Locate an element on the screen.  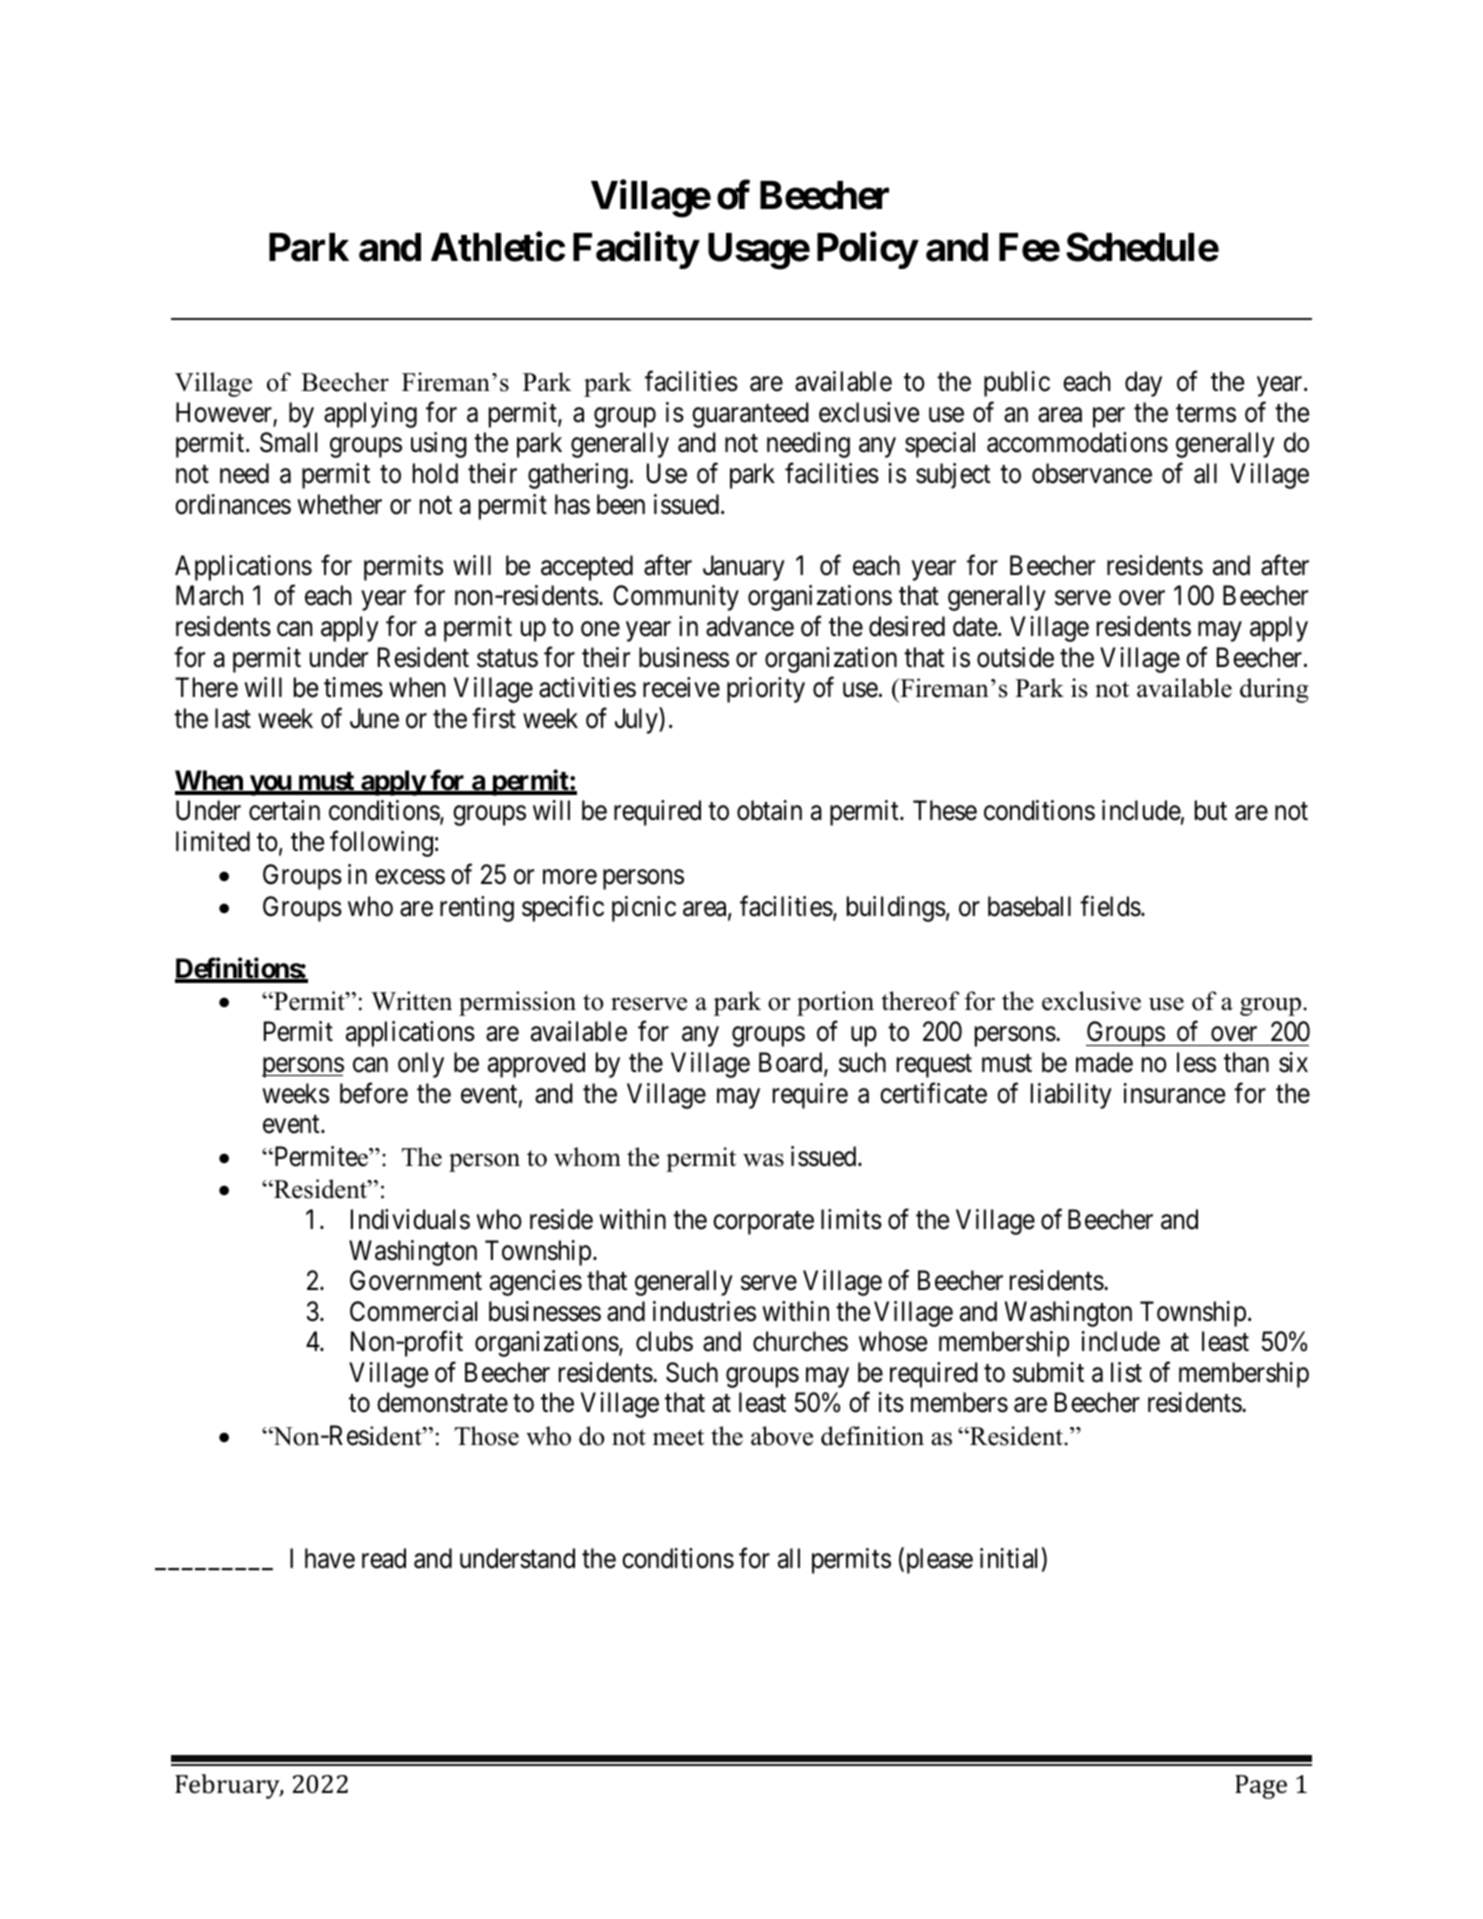
Board is located at coordinates (792, 1063).
